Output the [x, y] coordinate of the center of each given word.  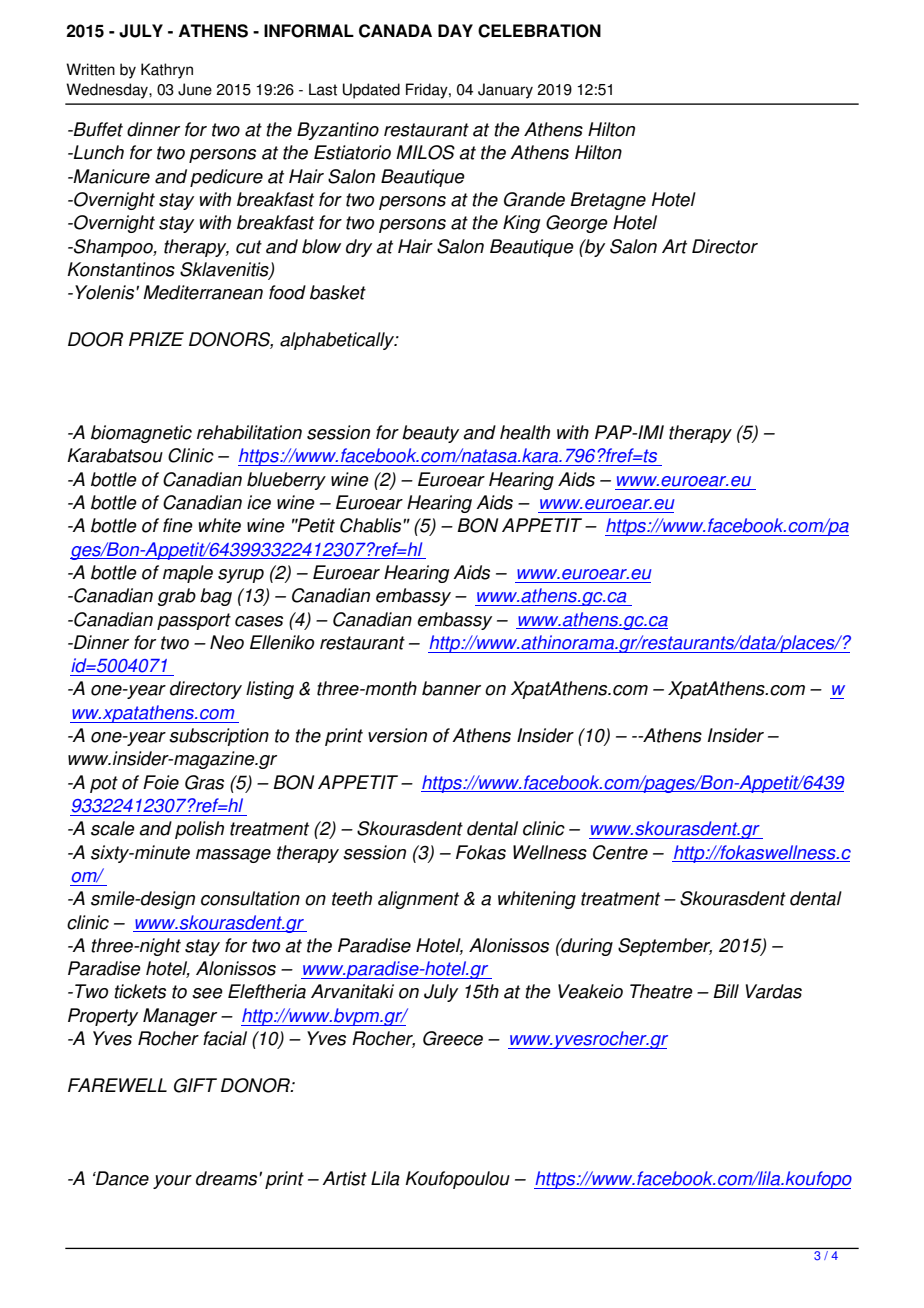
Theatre [661, 991]
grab [177, 597]
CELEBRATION [539, 31]
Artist [344, 1178]
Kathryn [167, 71]
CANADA [395, 31]
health [525, 432]
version [397, 735]
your [172, 1182]
